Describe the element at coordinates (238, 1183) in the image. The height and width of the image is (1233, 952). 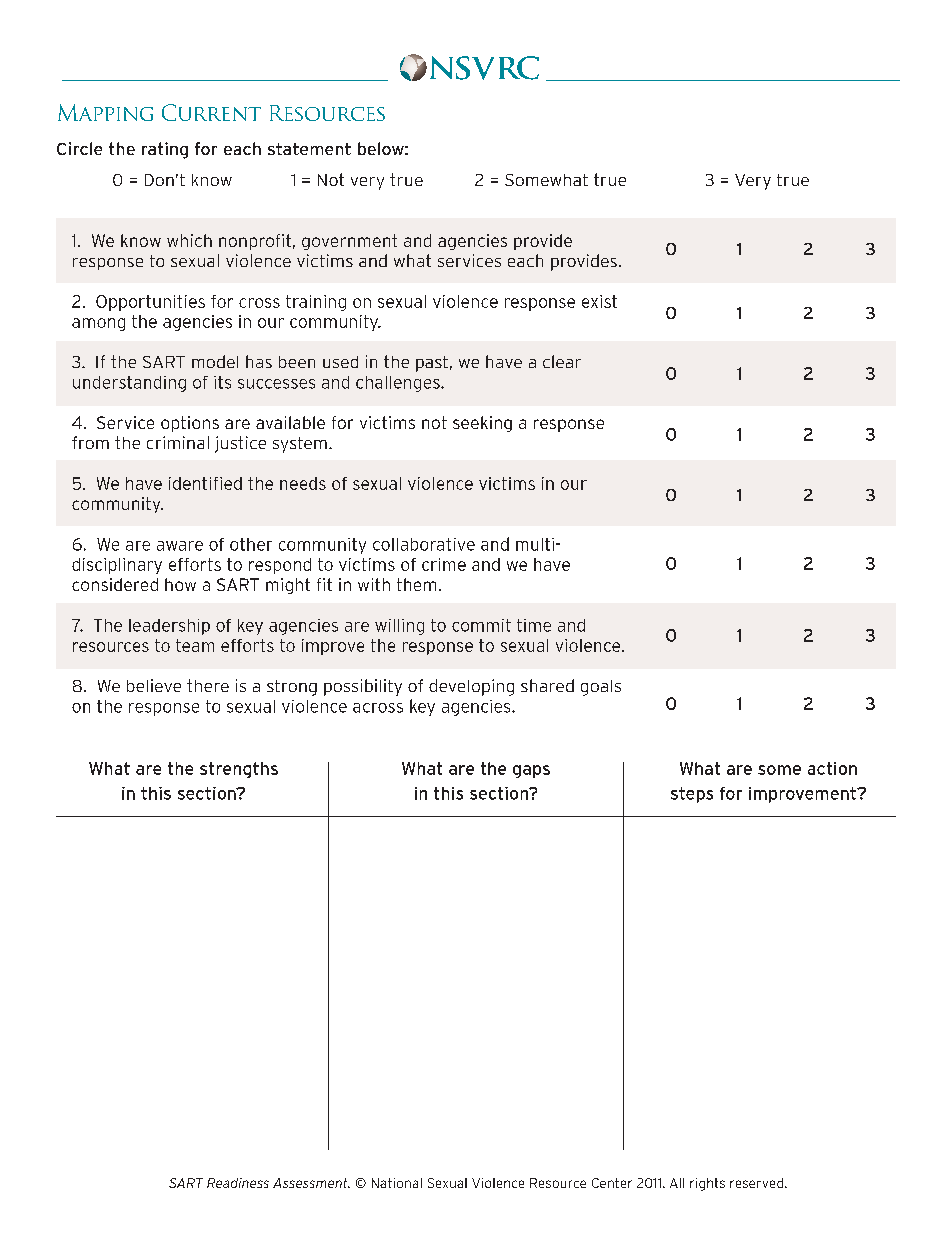
I see `Readiness` at that location.
